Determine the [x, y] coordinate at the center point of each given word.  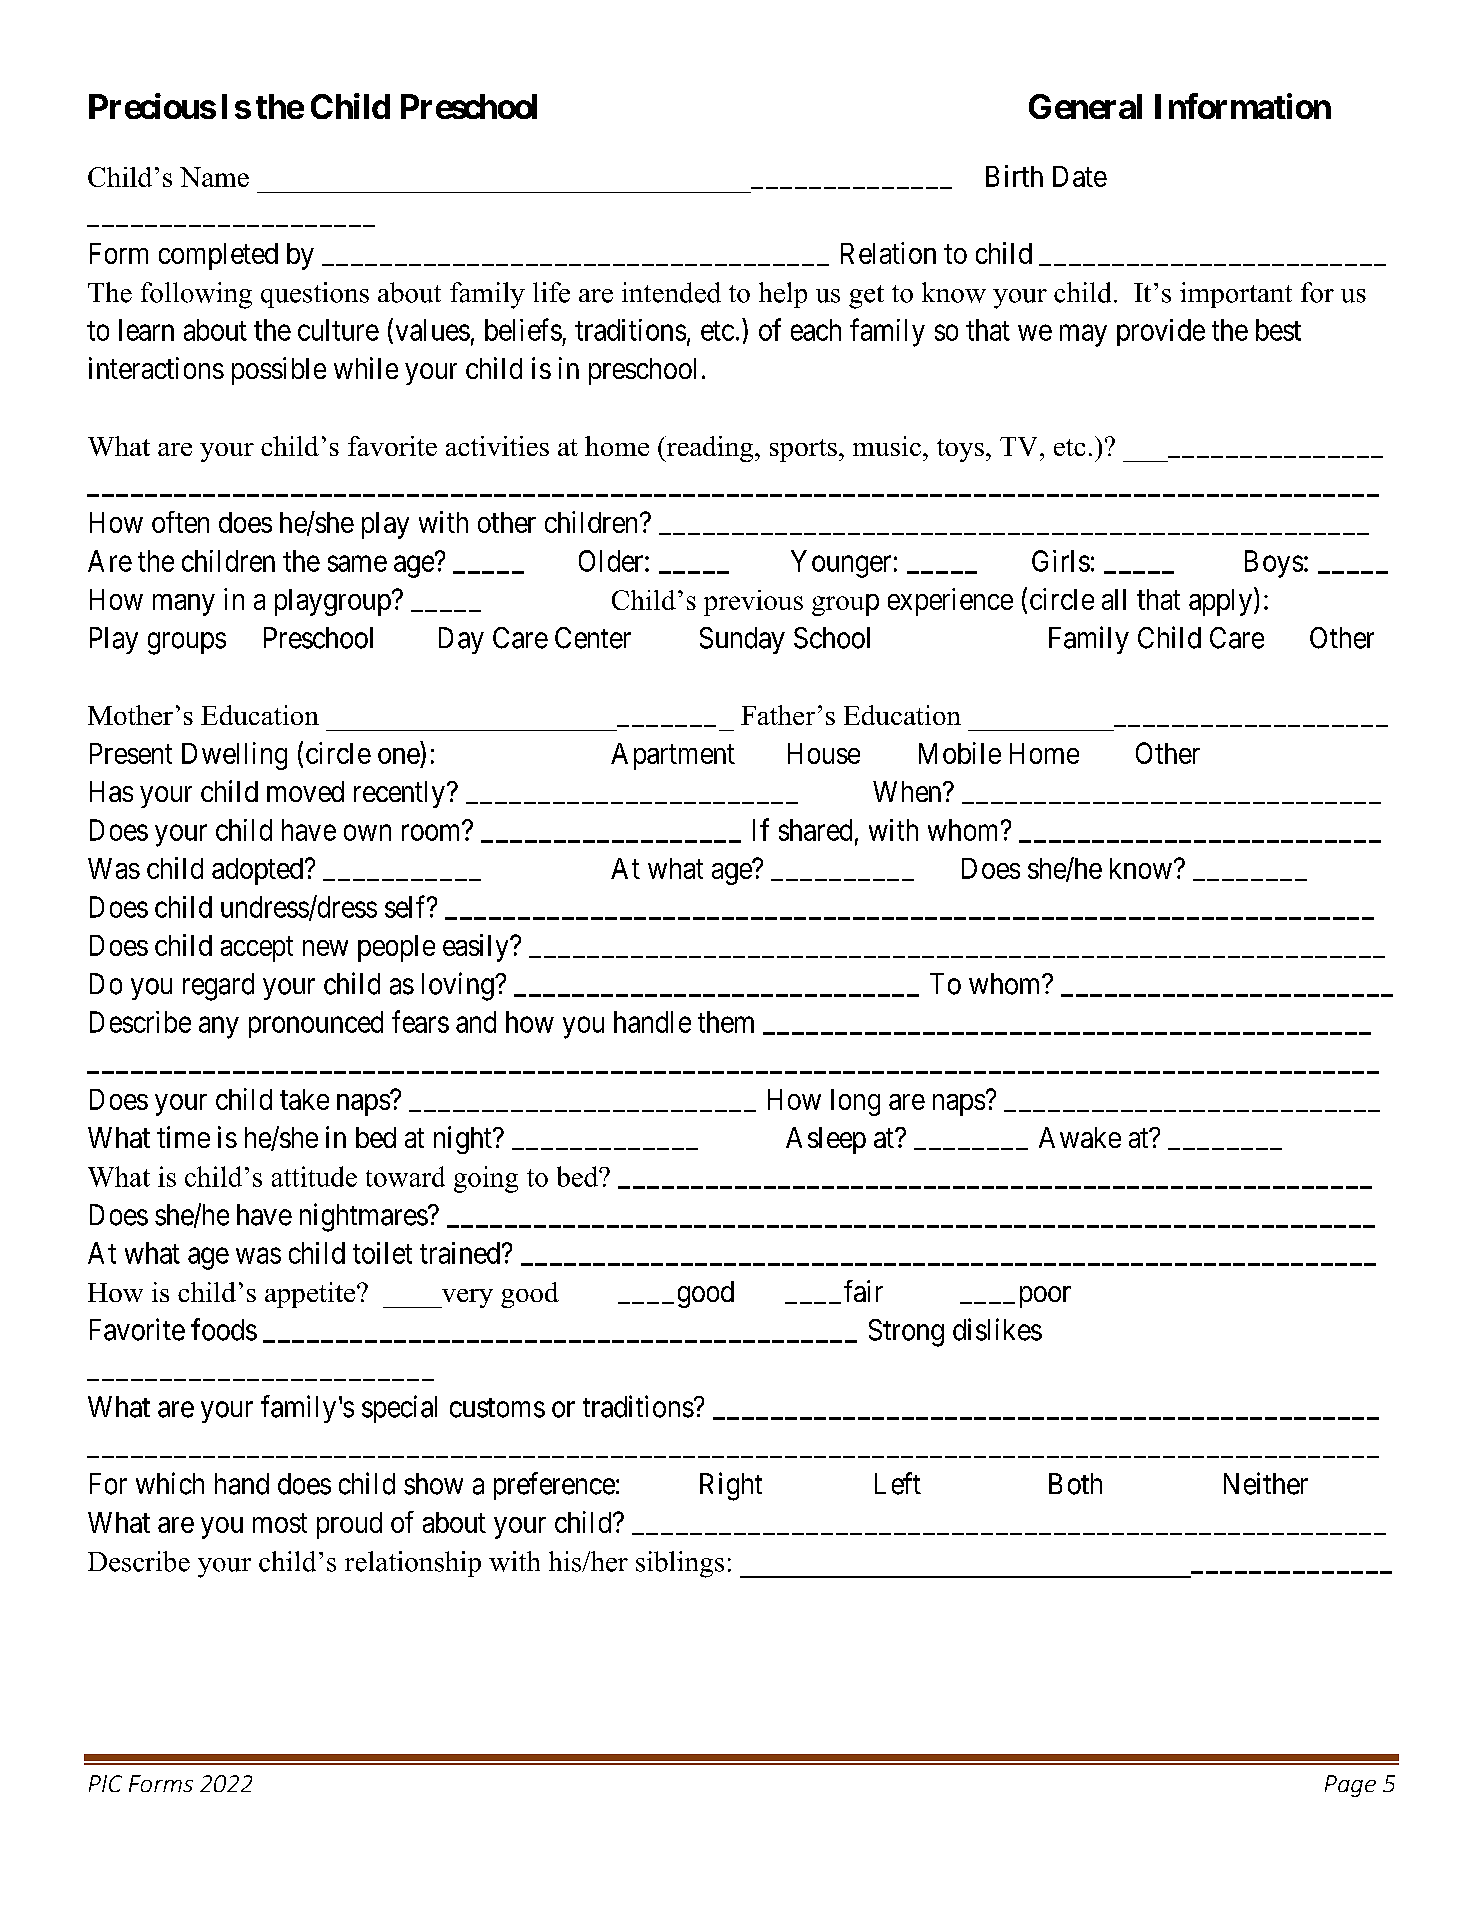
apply [1220, 602]
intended [671, 292]
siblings [680, 1564]
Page [1350, 1786]
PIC [105, 1783]
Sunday [742, 640]
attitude [314, 1176]
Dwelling [234, 756]
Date [1080, 176]
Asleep [826, 1140]
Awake [1080, 1137]
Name [214, 177]
